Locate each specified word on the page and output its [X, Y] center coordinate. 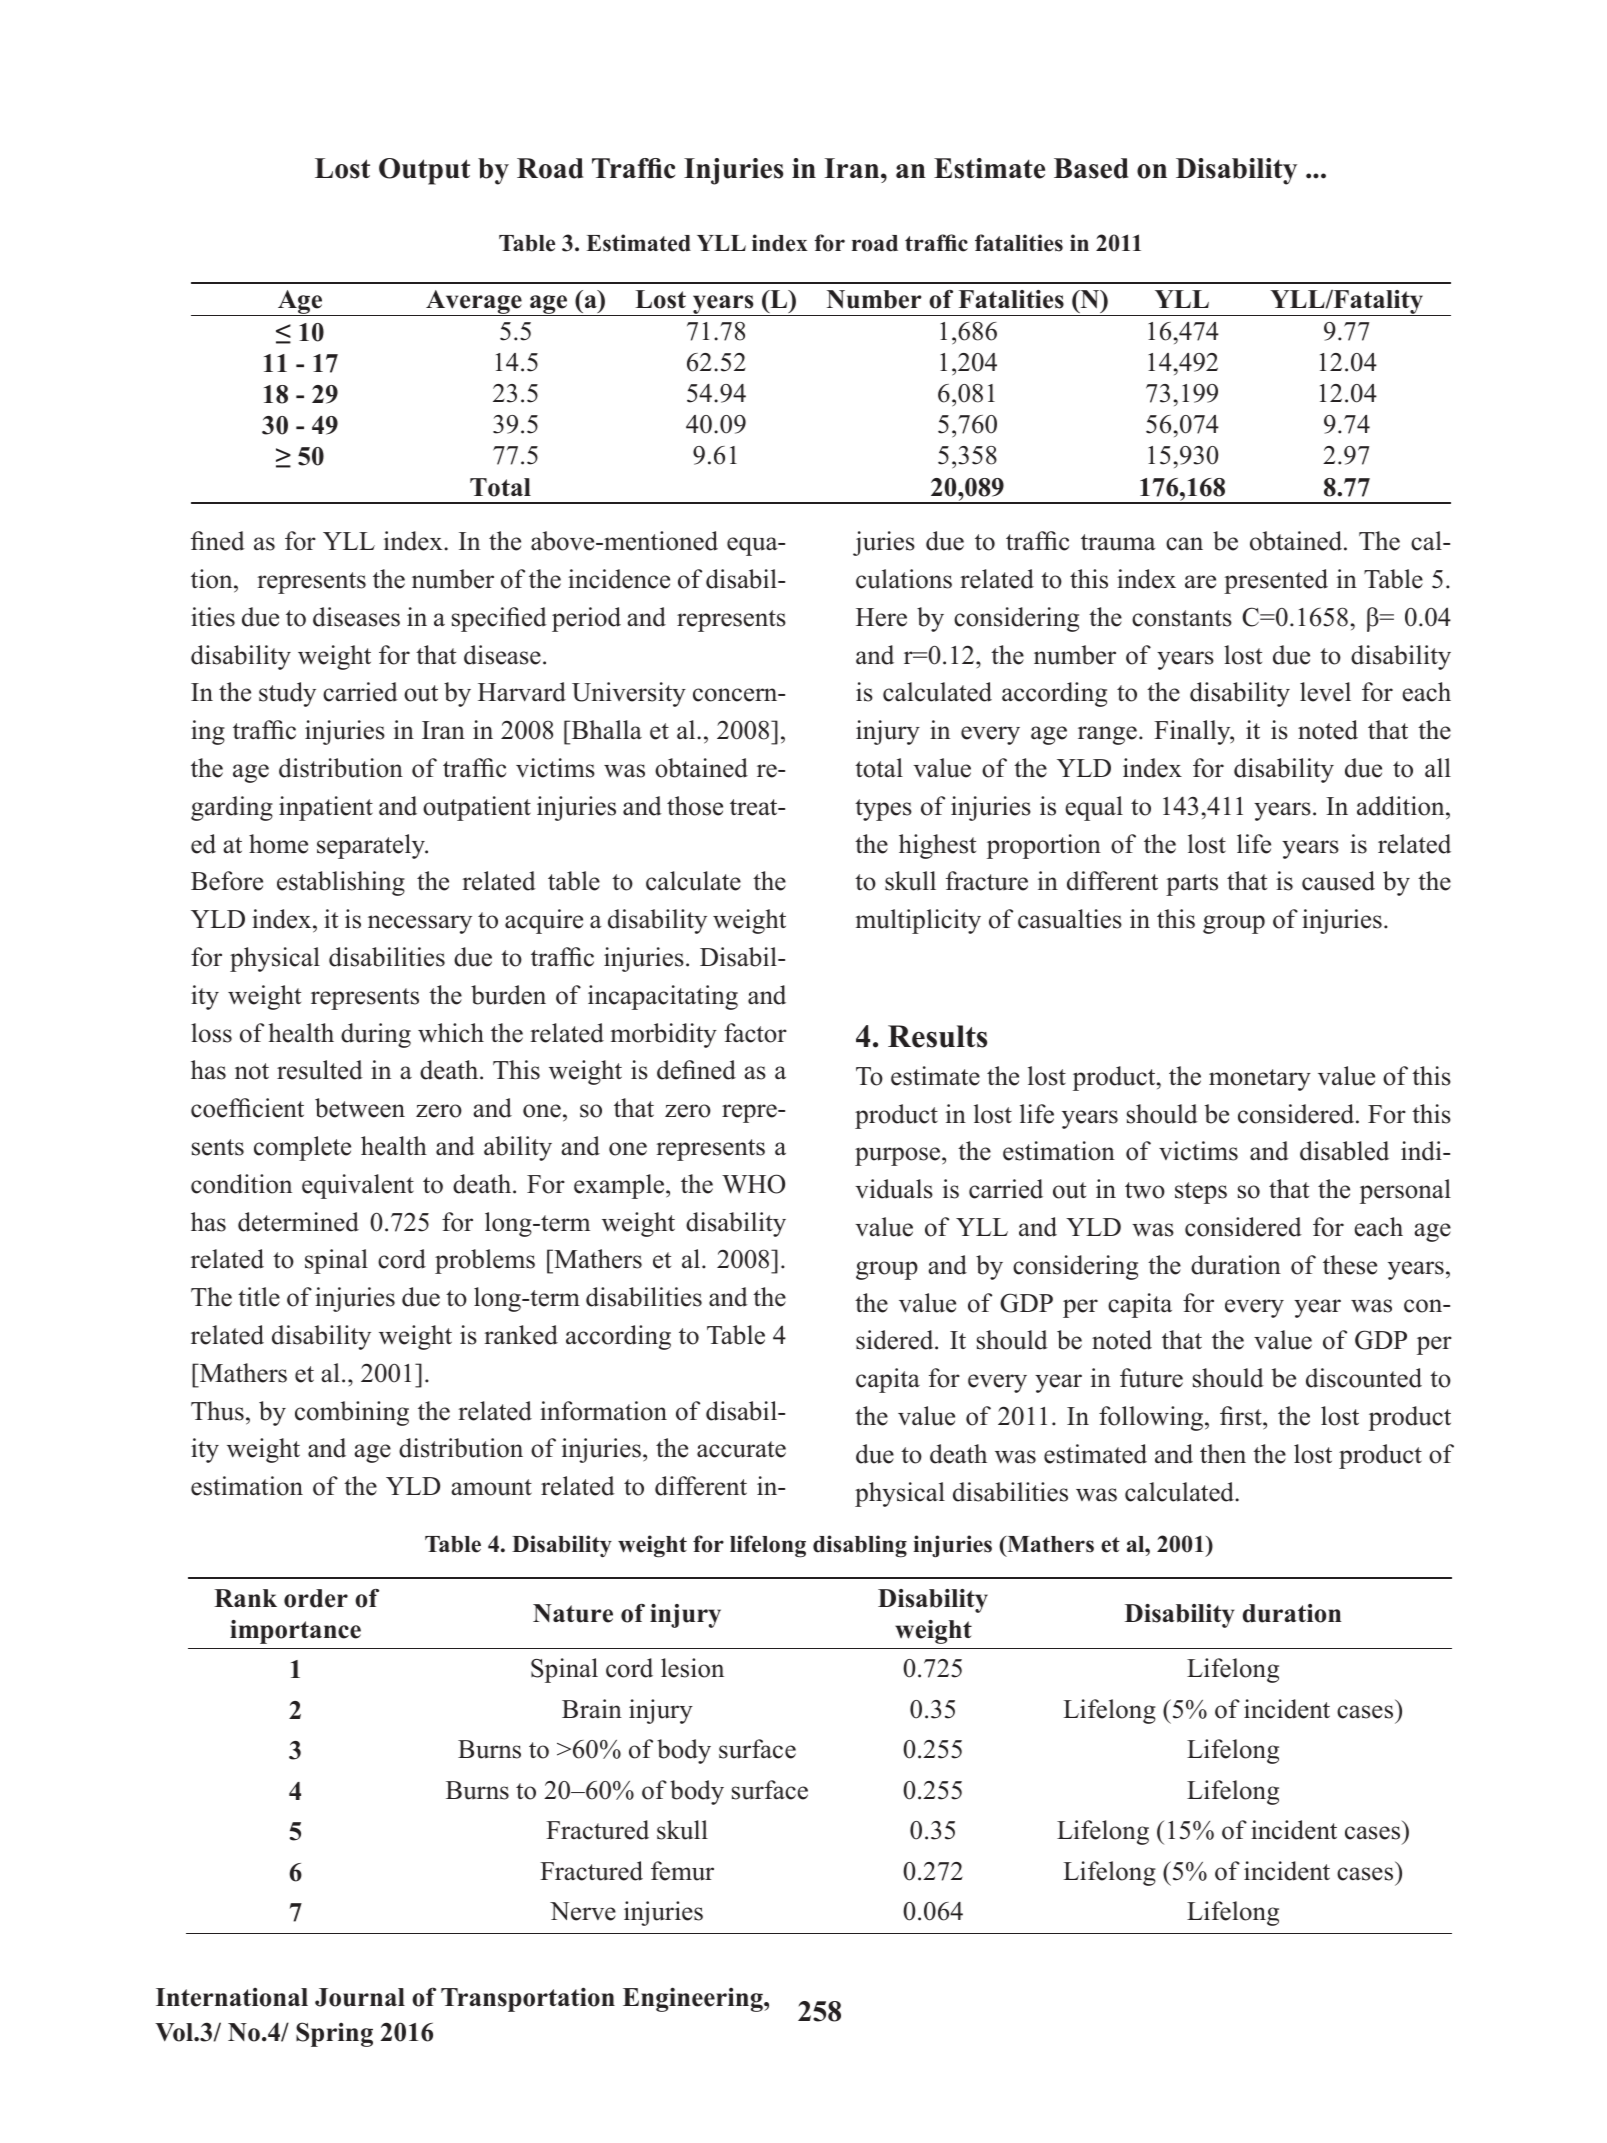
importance [295, 1632]
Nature [573, 1613]
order [316, 1598]
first [1242, 1416]
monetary [1260, 1080]
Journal [360, 1997]
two [1145, 1190]
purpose [899, 1156]
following [1152, 1418]
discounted [1364, 1378]
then [1223, 1454]
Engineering [694, 1999]
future [1151, 1378]
